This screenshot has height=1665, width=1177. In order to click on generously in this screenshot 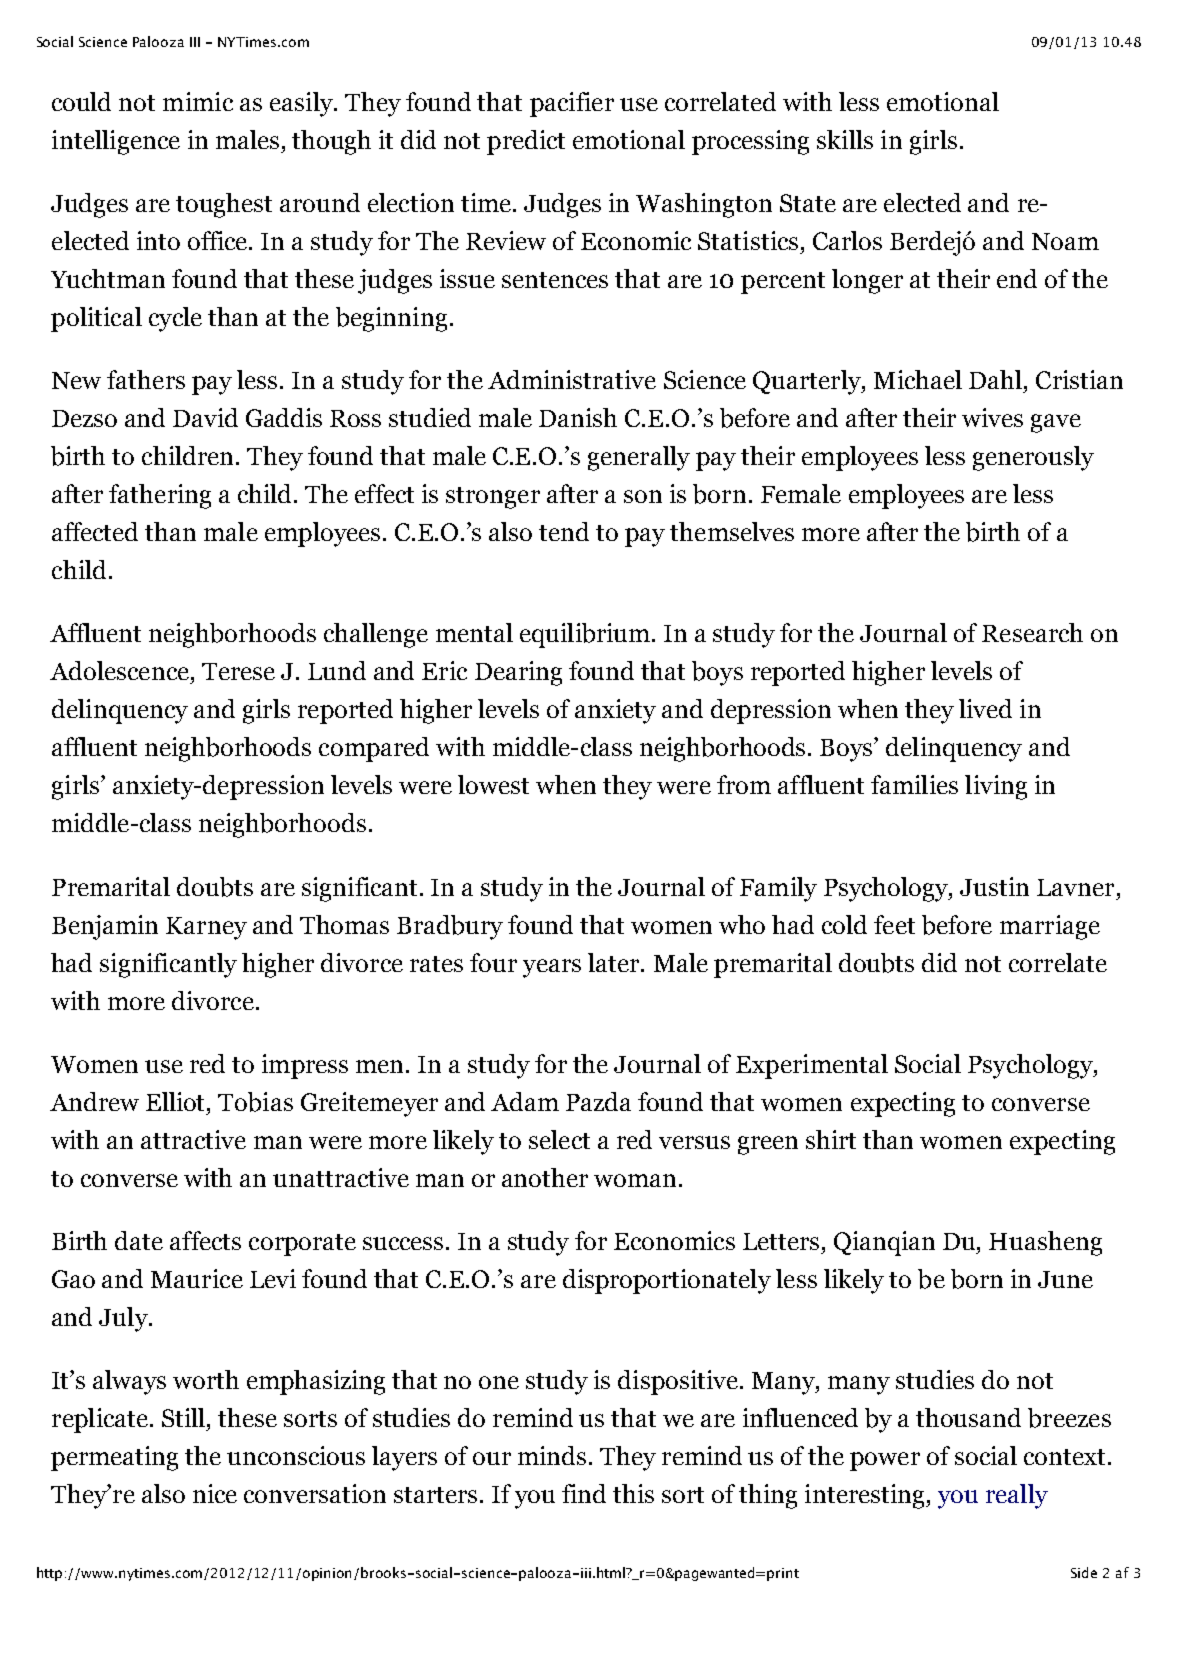, I will do `click(1033, 458)`.
